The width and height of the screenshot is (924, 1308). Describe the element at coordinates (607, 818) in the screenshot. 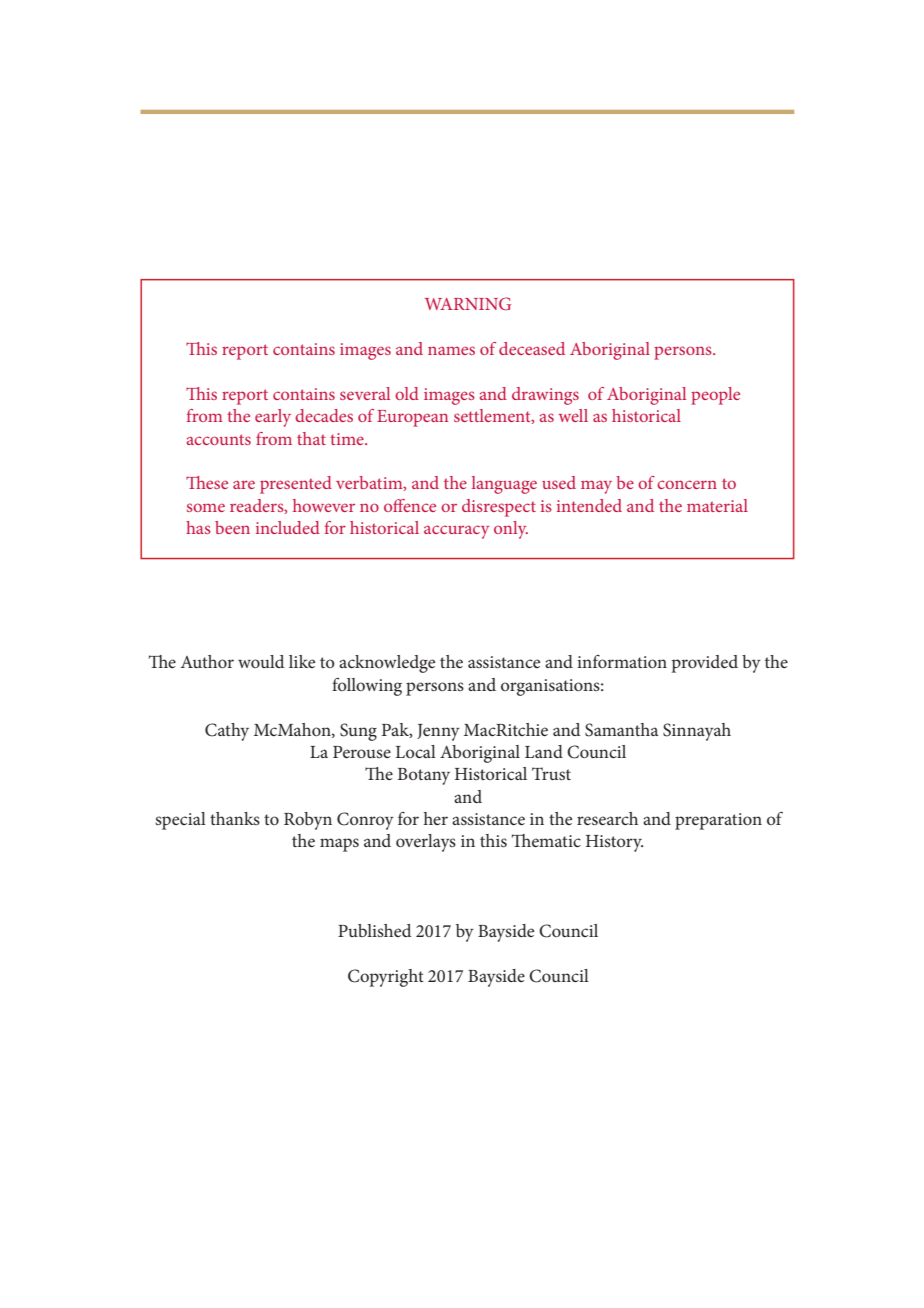

I see `research` at that location.
